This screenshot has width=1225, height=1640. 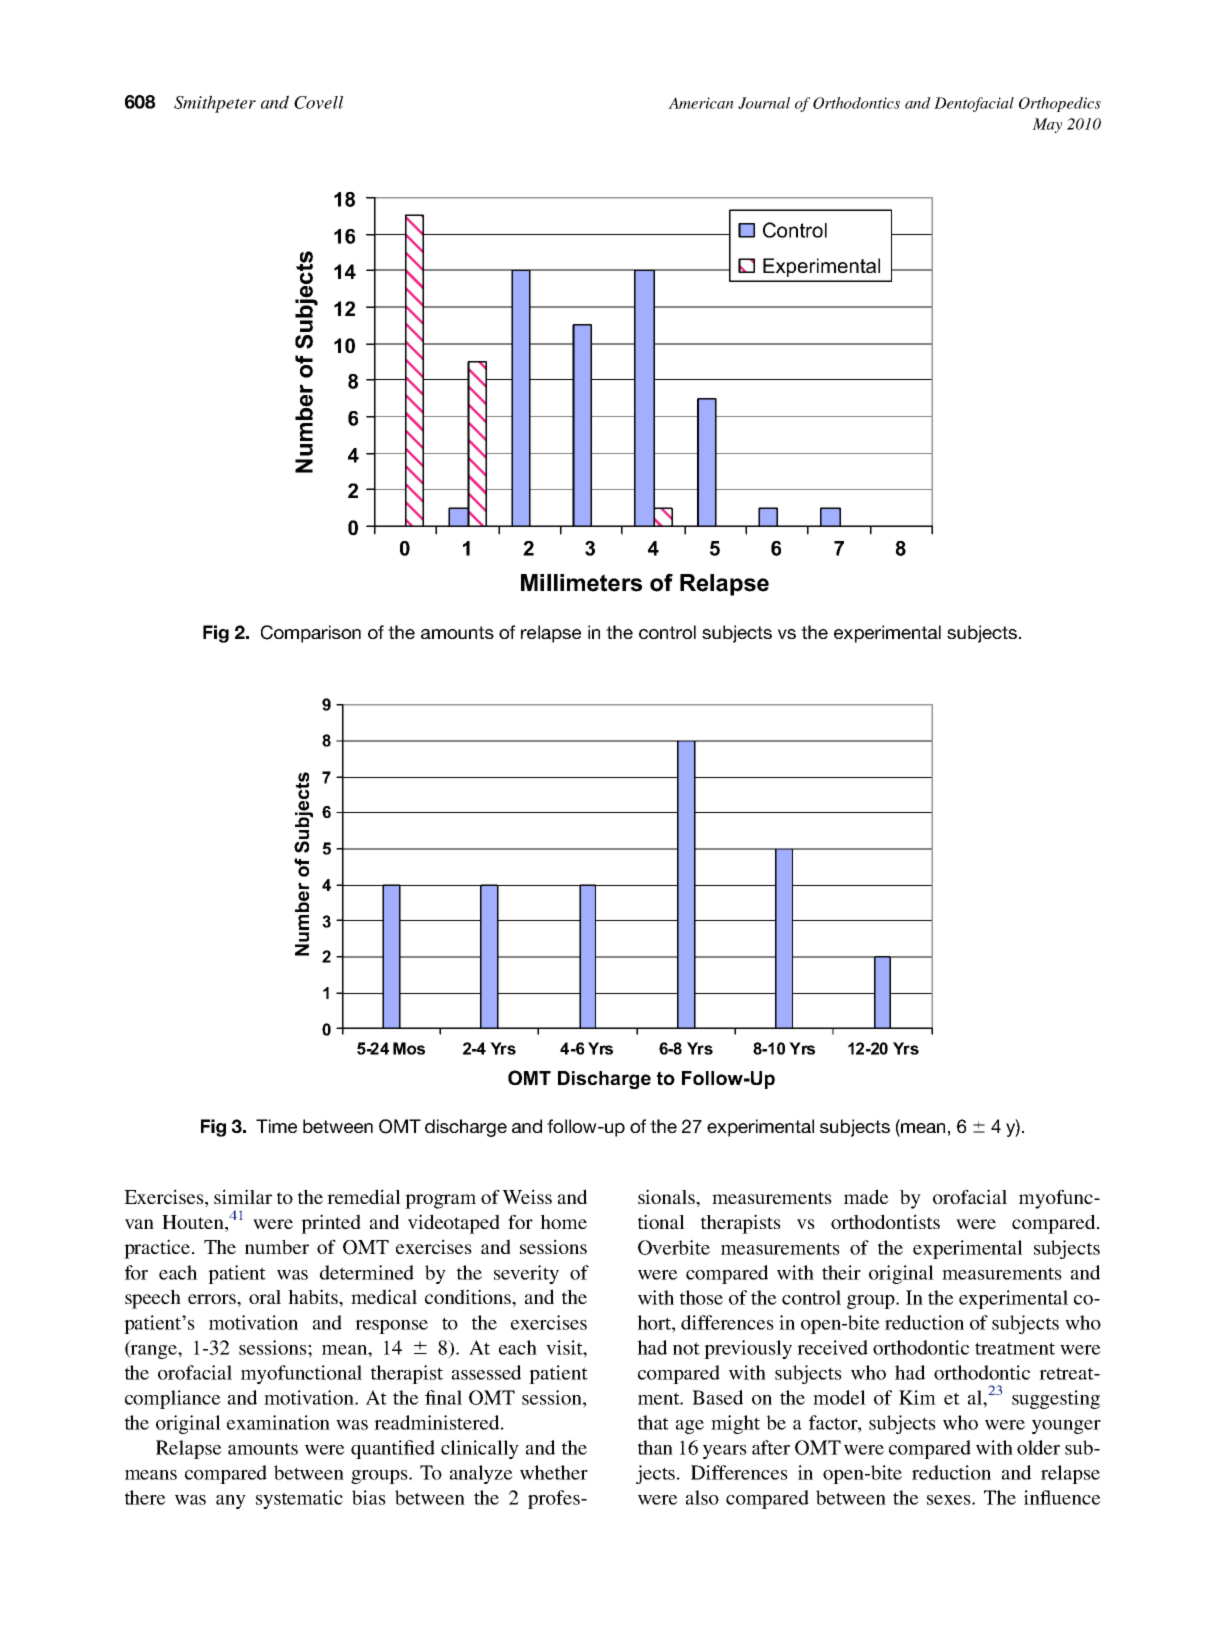 I want to click on Dentofacial, so click(x=974, y=104).
